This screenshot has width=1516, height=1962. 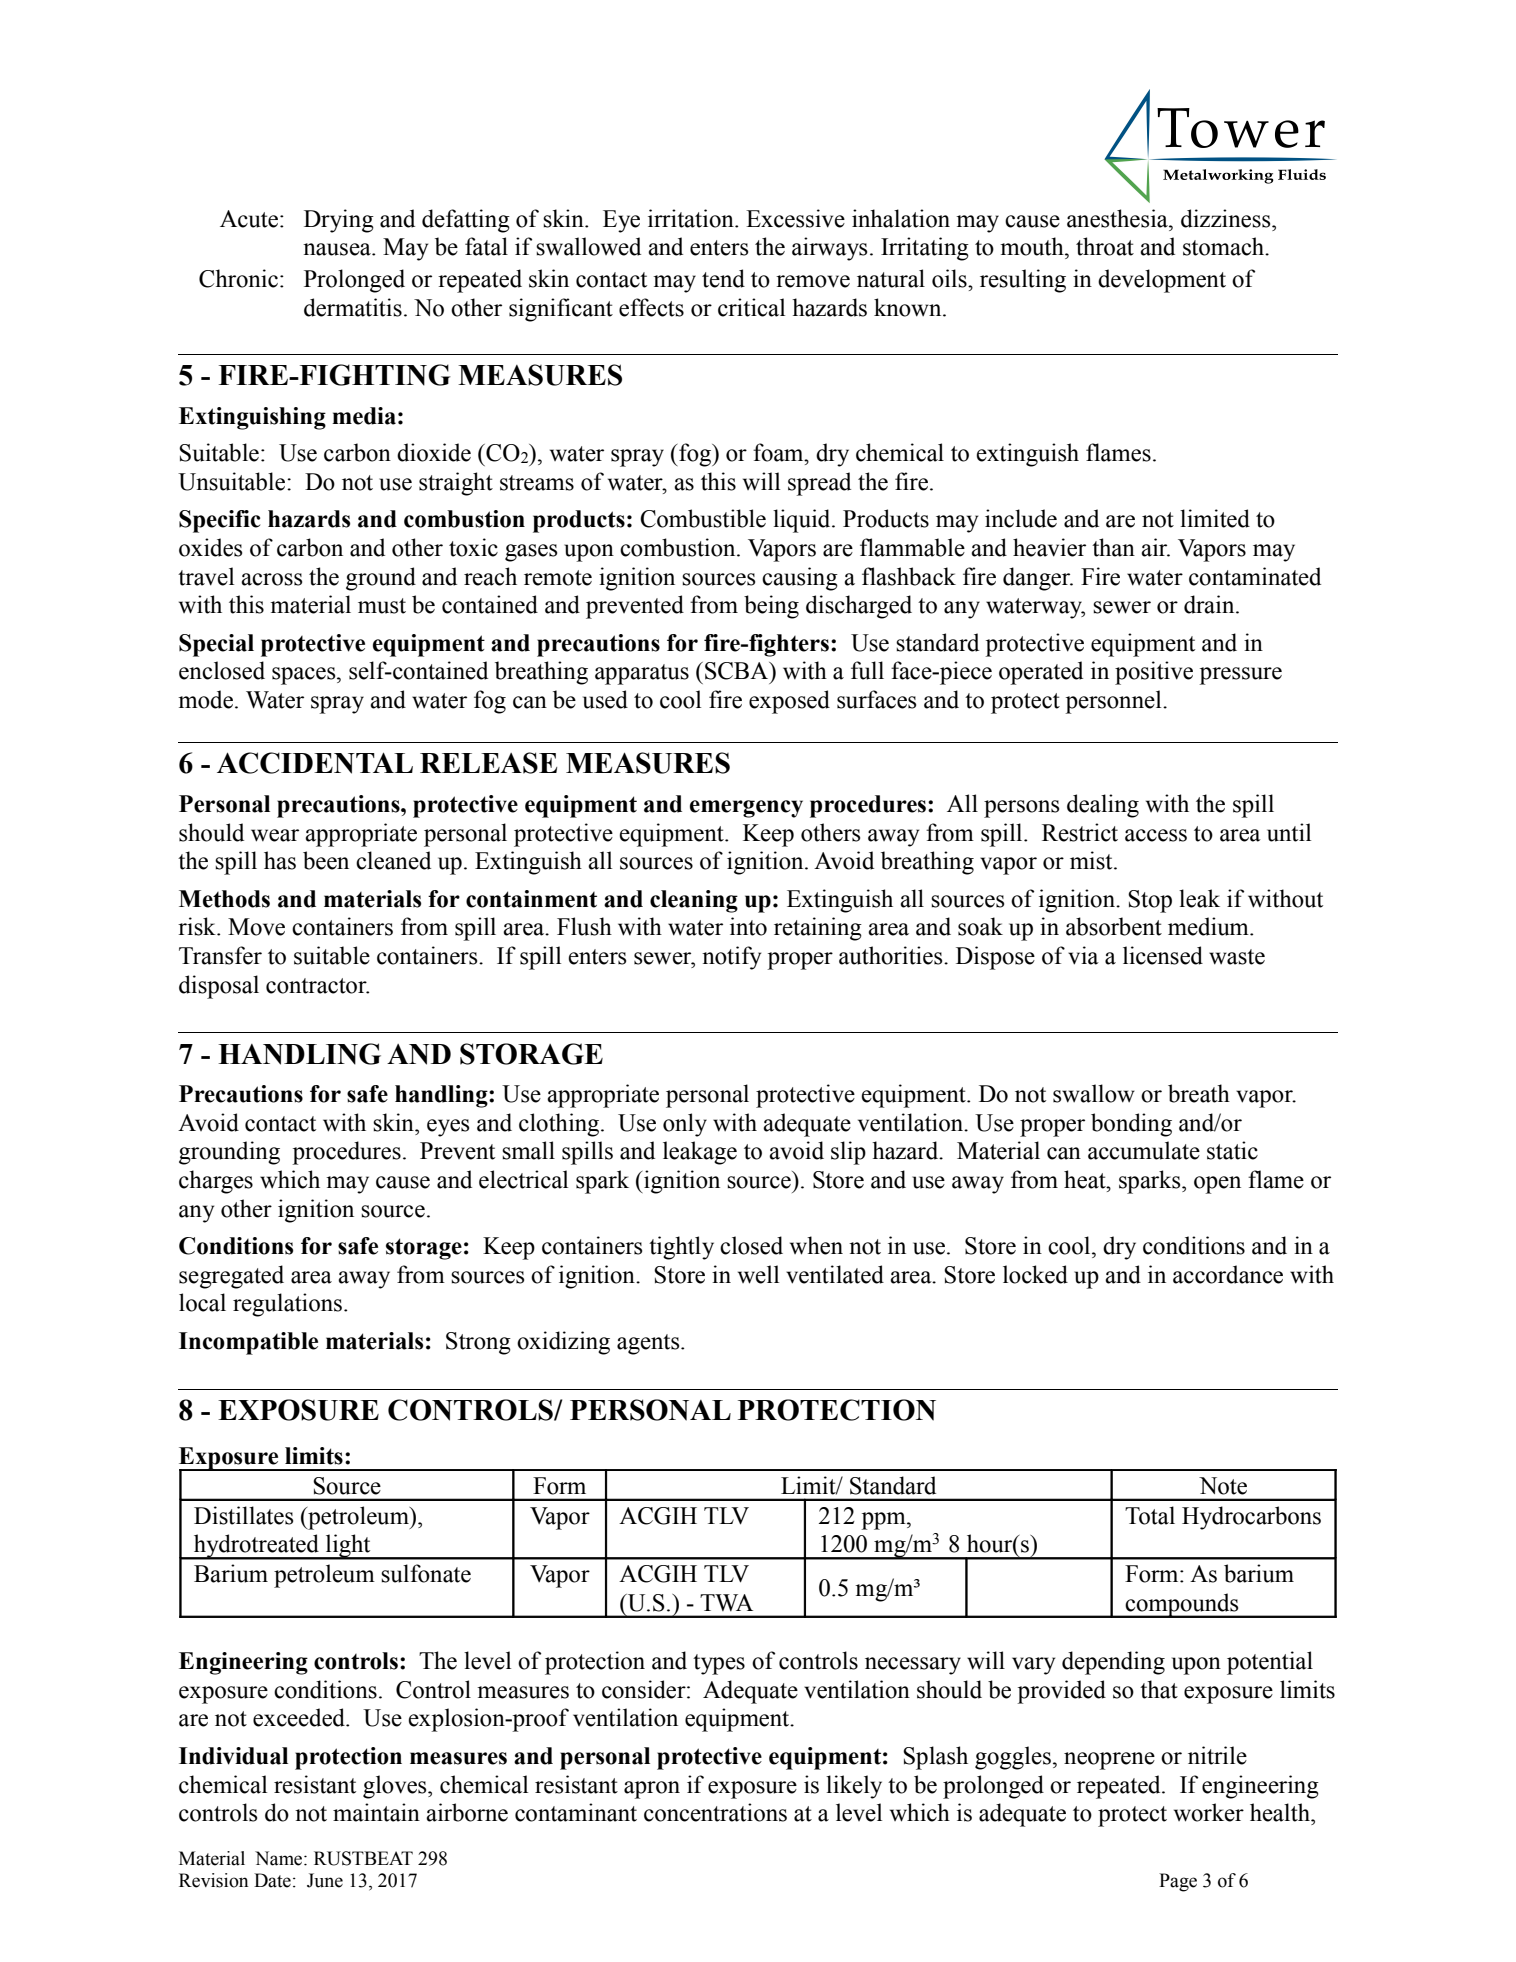 I want to click on contractor, so click(x=317, y=986).
